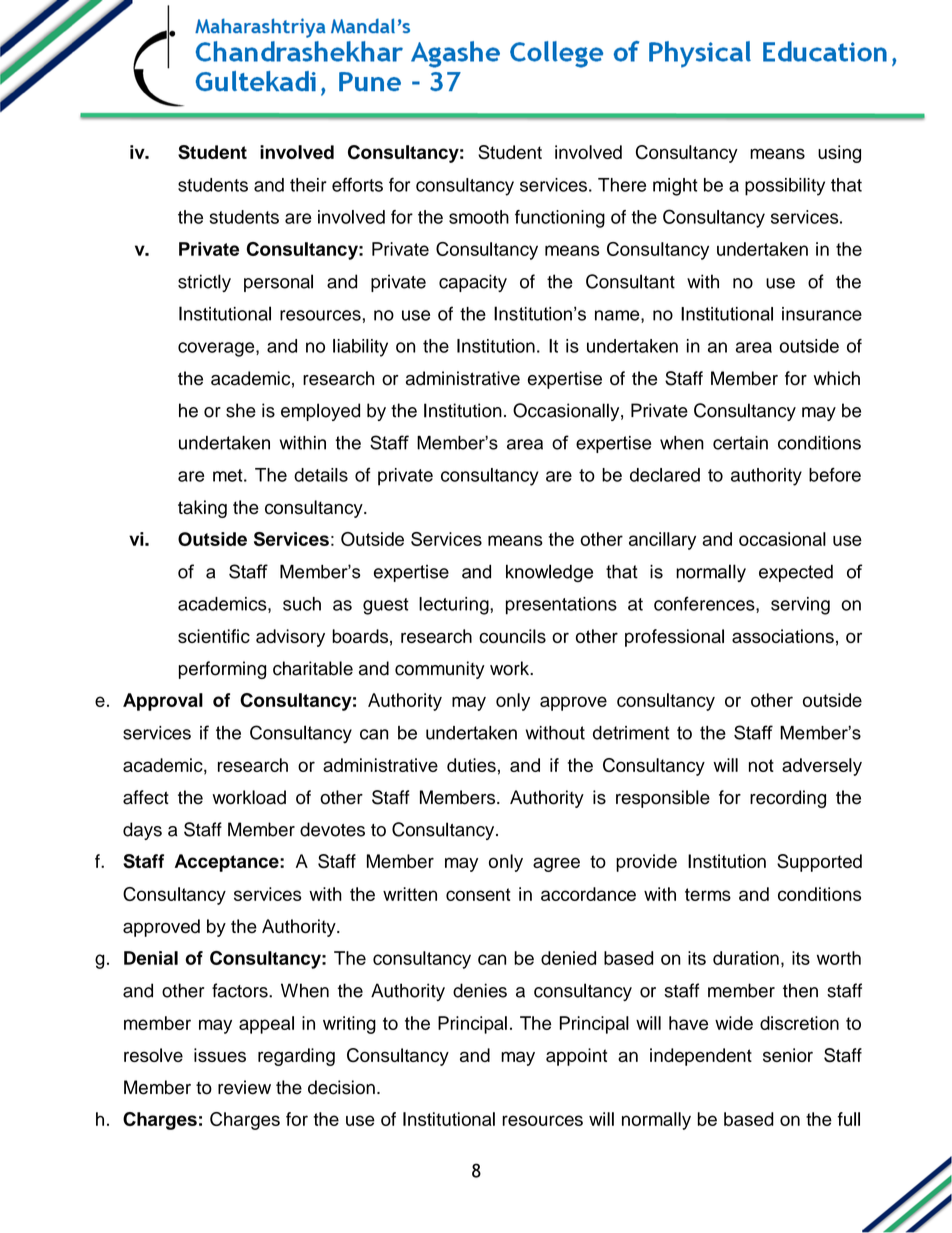  Describe the element at coordinates (308, 185) in the screenshot. I see `their` at that location.
